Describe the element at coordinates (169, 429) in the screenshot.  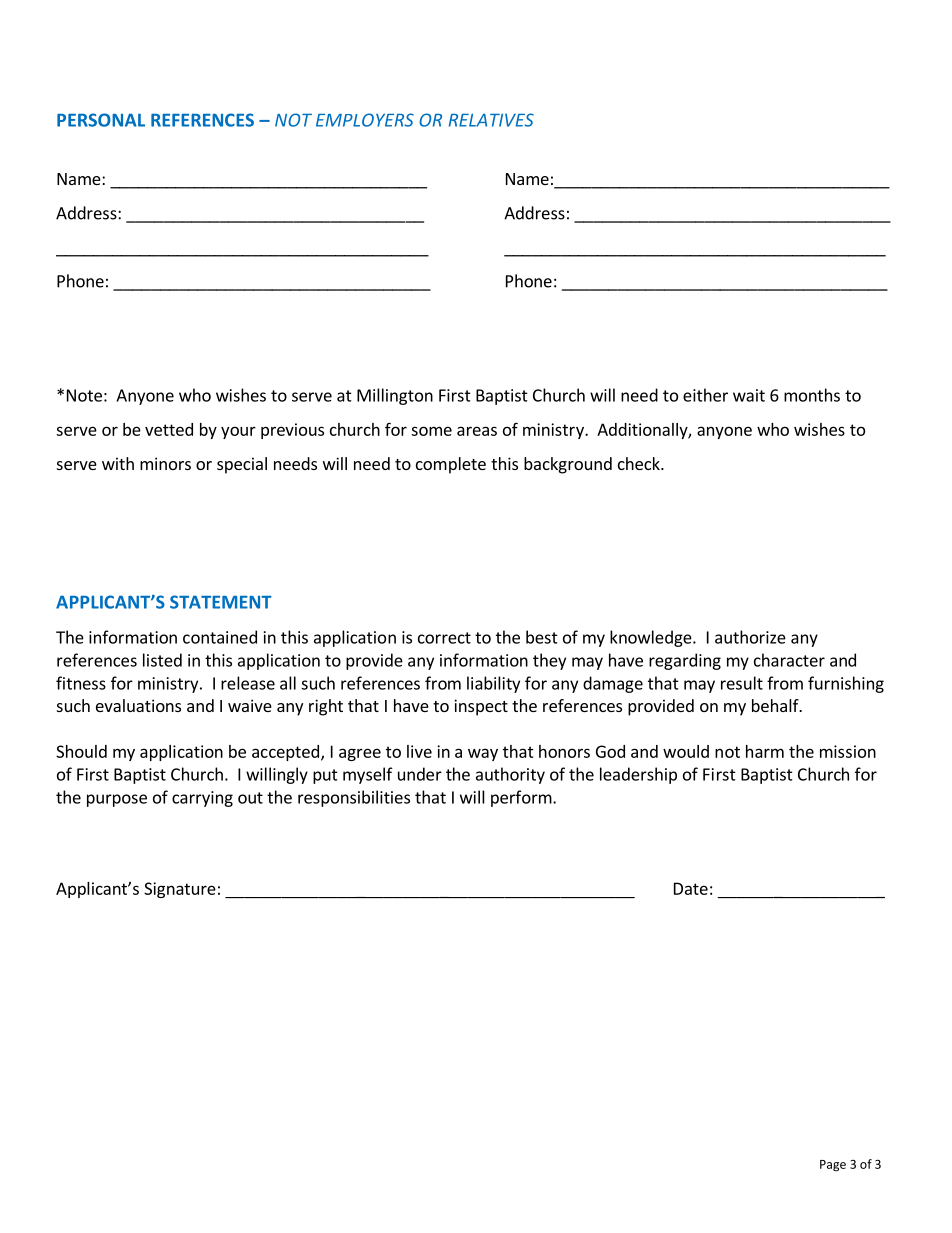
I see `vetted` at that location.
